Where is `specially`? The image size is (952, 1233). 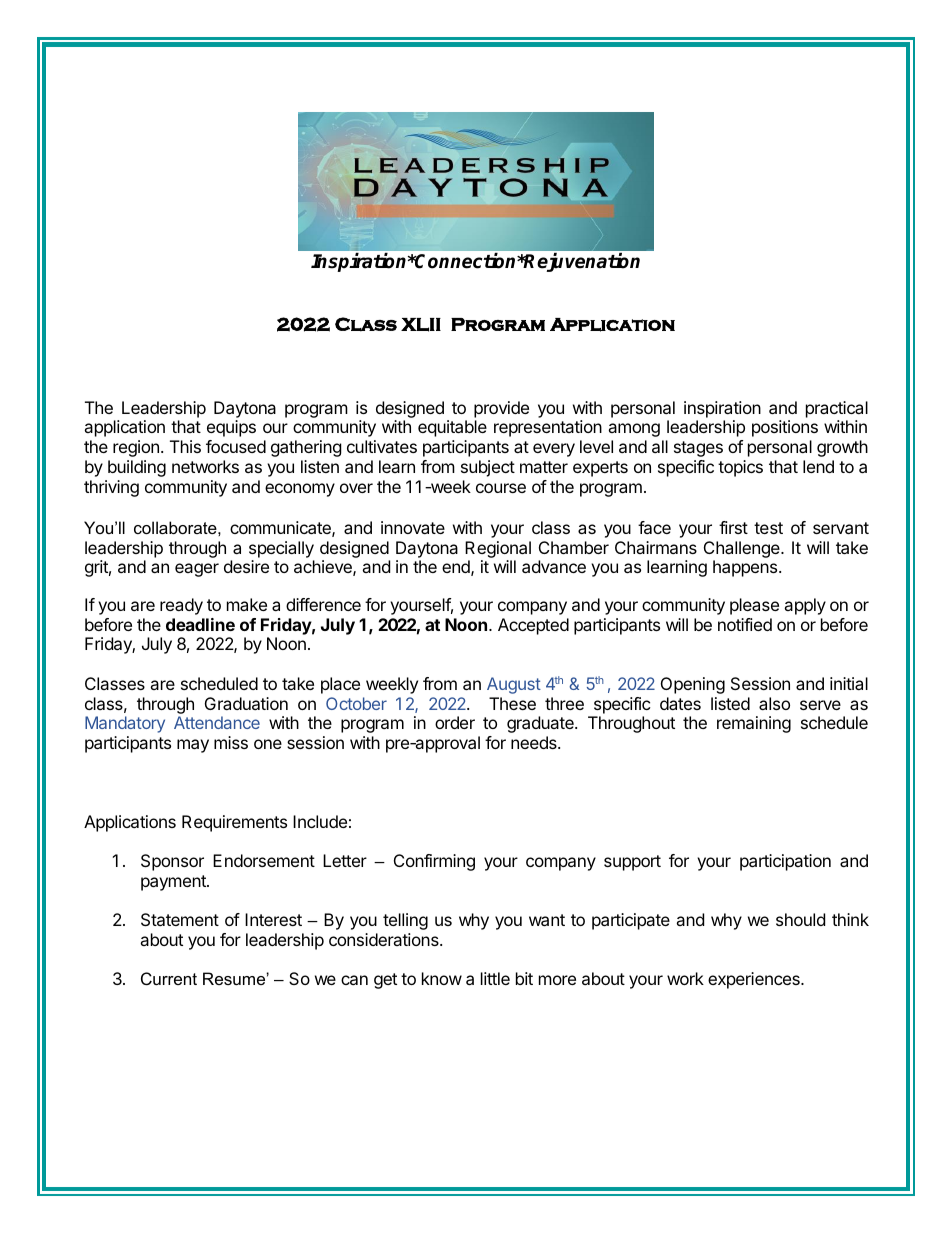 specially is located at coordinates (281, 549).
